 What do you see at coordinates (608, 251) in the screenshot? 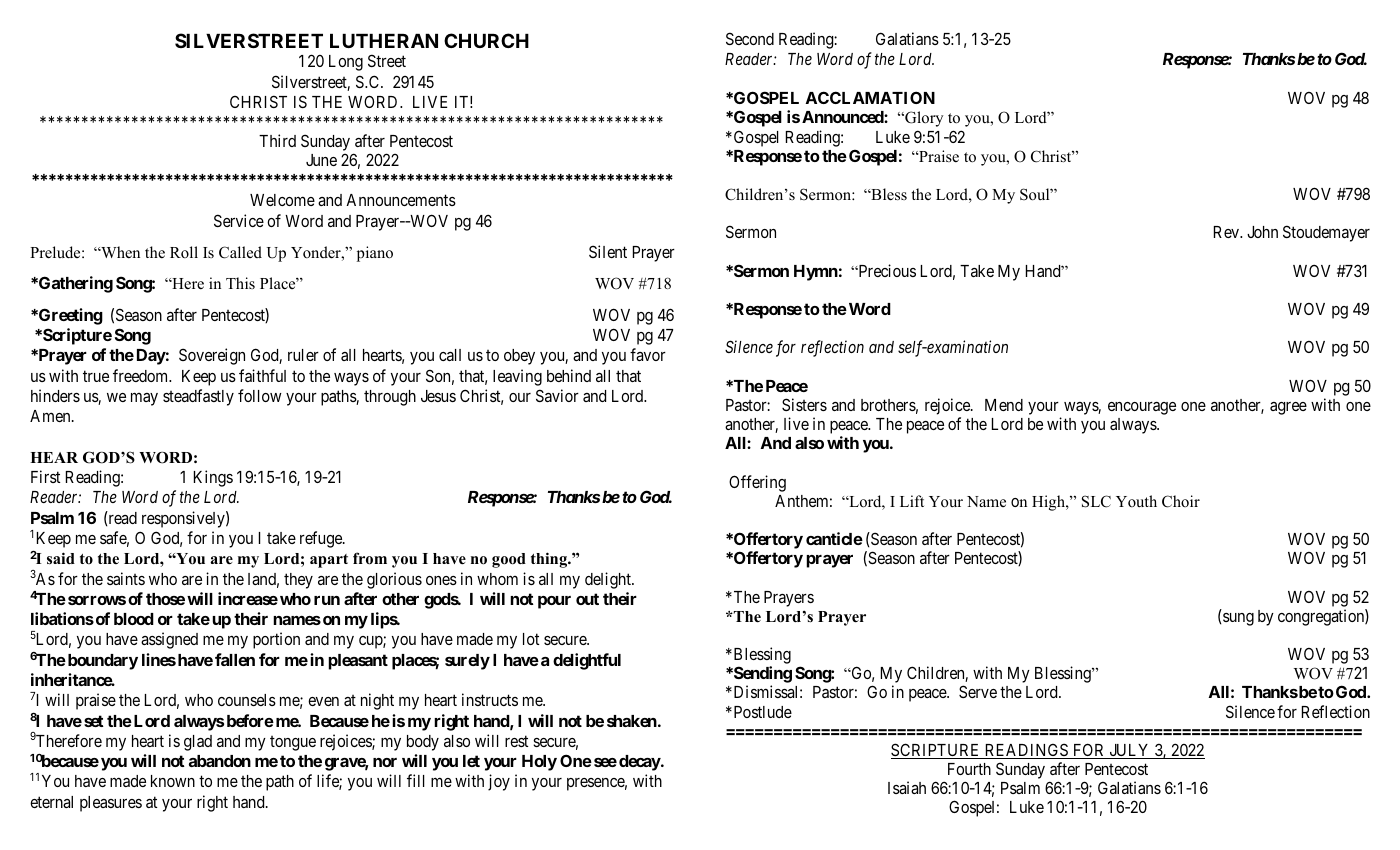
I see `Silent` at bounding box center [608, 251].
